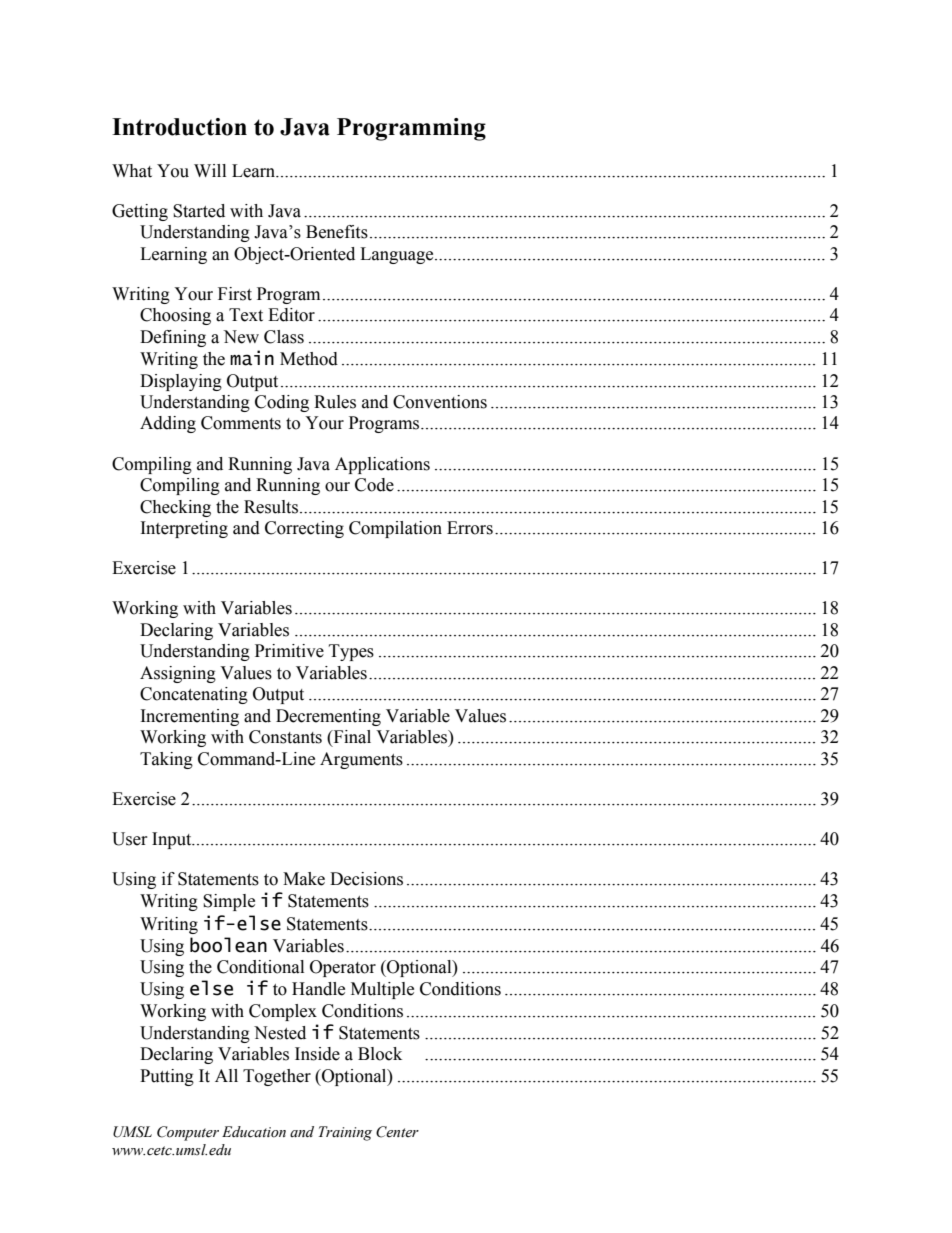  What do you see at coordinates (179, 127) in the screenshot?
I see `Introduction` at bounding box center [179, 127].
